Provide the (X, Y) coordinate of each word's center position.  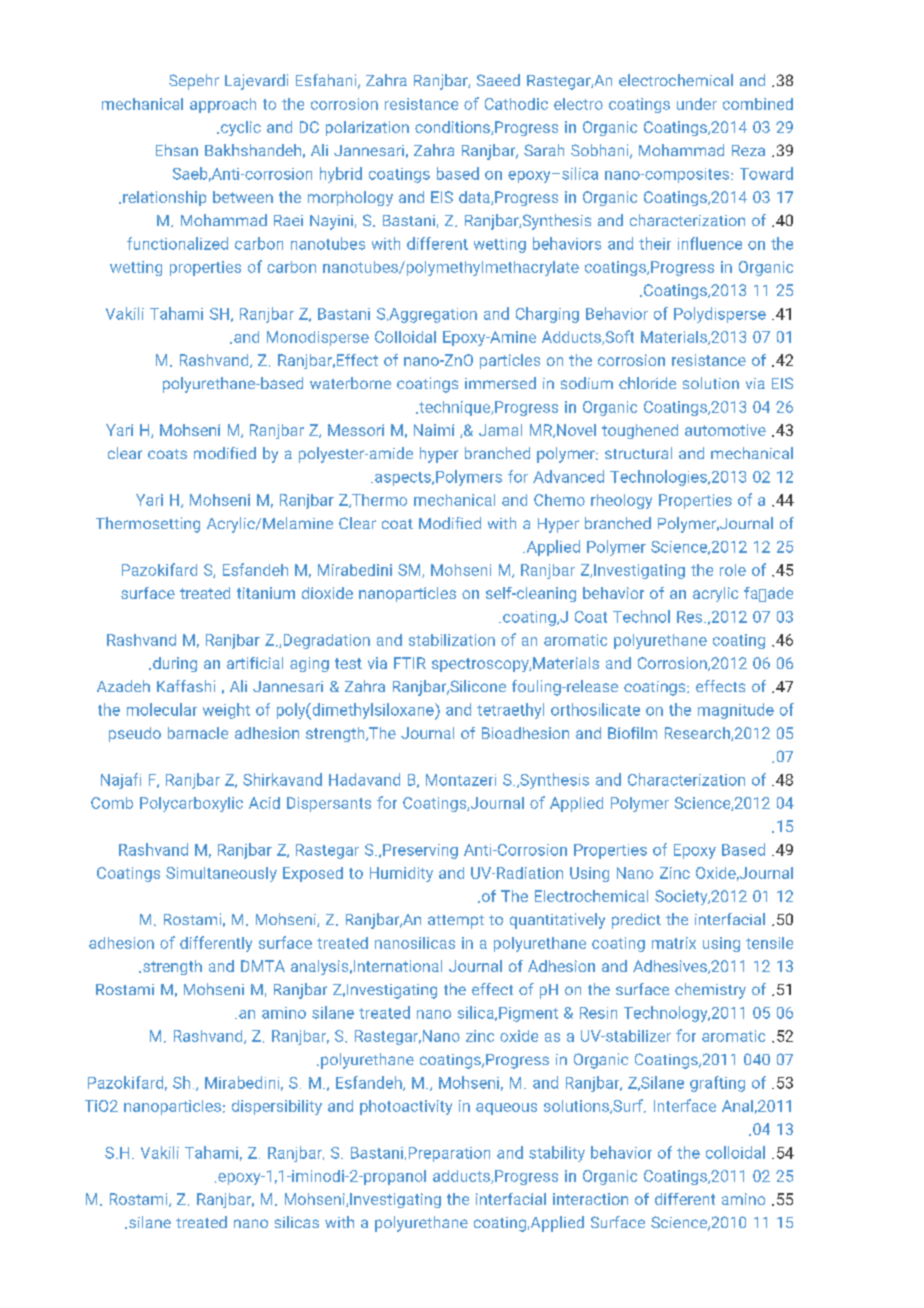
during (175, 664)
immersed (500, 383)
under (697, 104)
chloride (647, 383)
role (733, 570)
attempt (456, 922)
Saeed (498, 80)
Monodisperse (318, 338)
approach (223, 105)
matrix (674, 943)
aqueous (506, 1109)
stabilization (452, 640)
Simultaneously (221, 874)
